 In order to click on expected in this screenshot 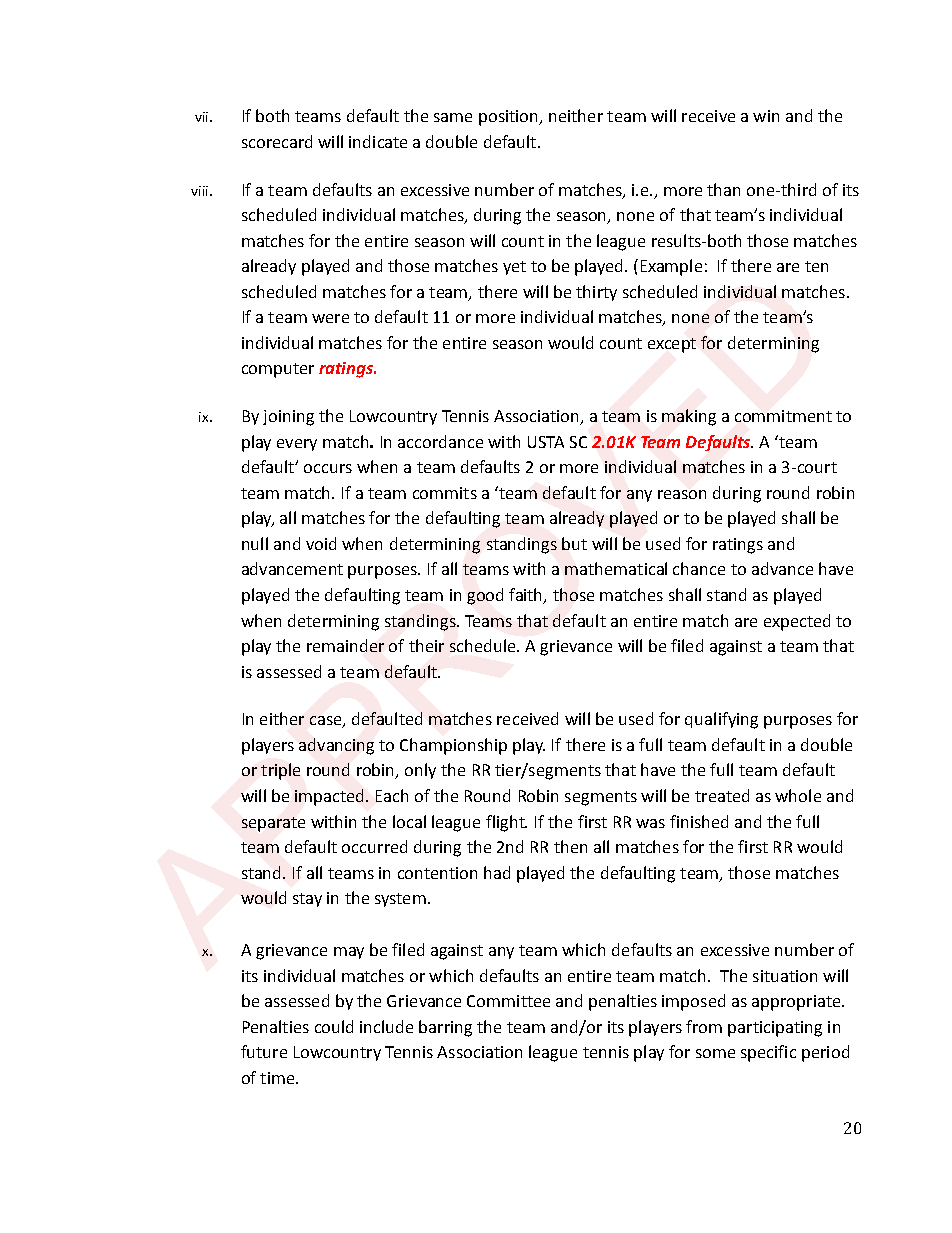, I will do `click(797, 622)`.
